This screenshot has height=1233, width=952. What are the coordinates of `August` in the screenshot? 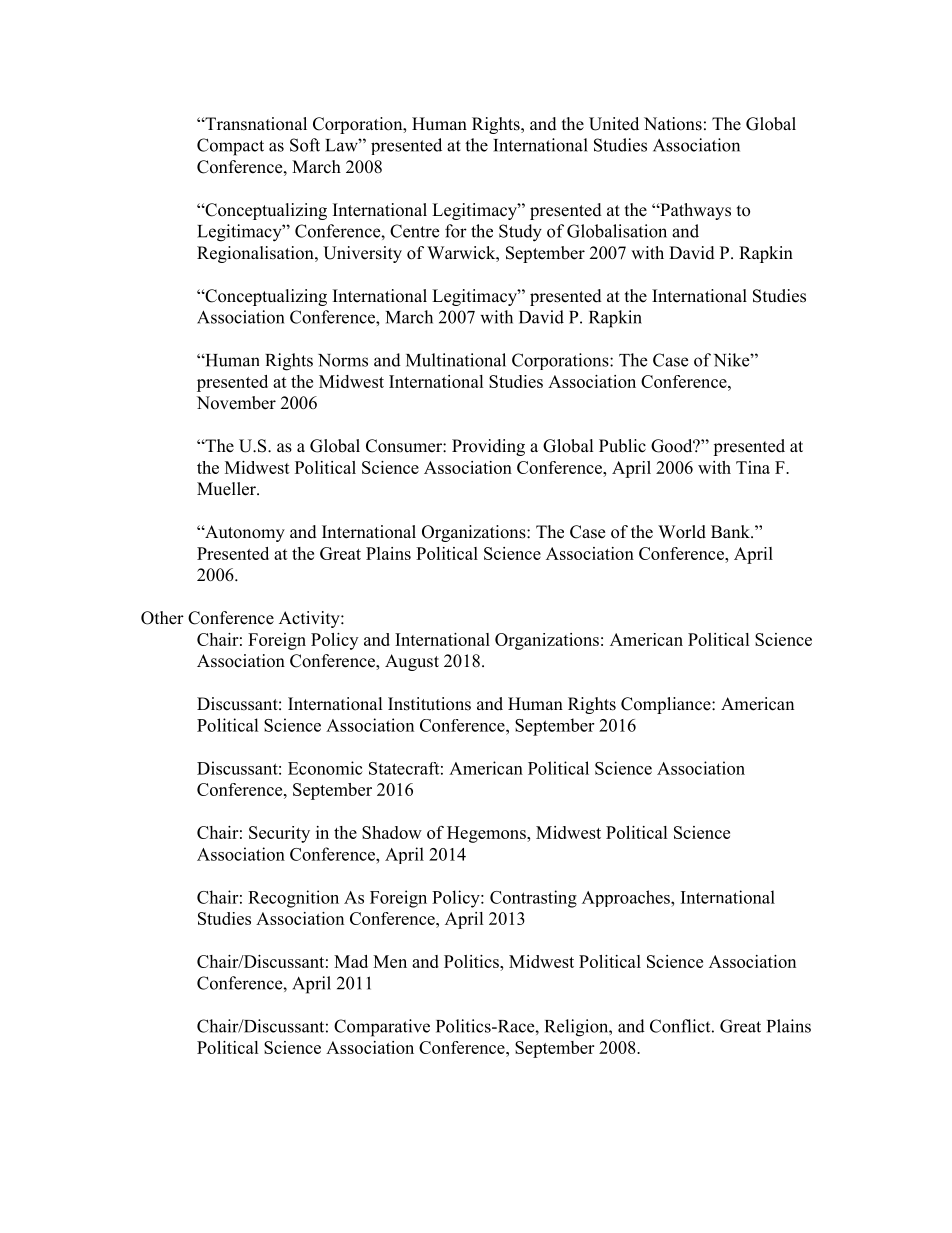 It's located at (412, 662).
